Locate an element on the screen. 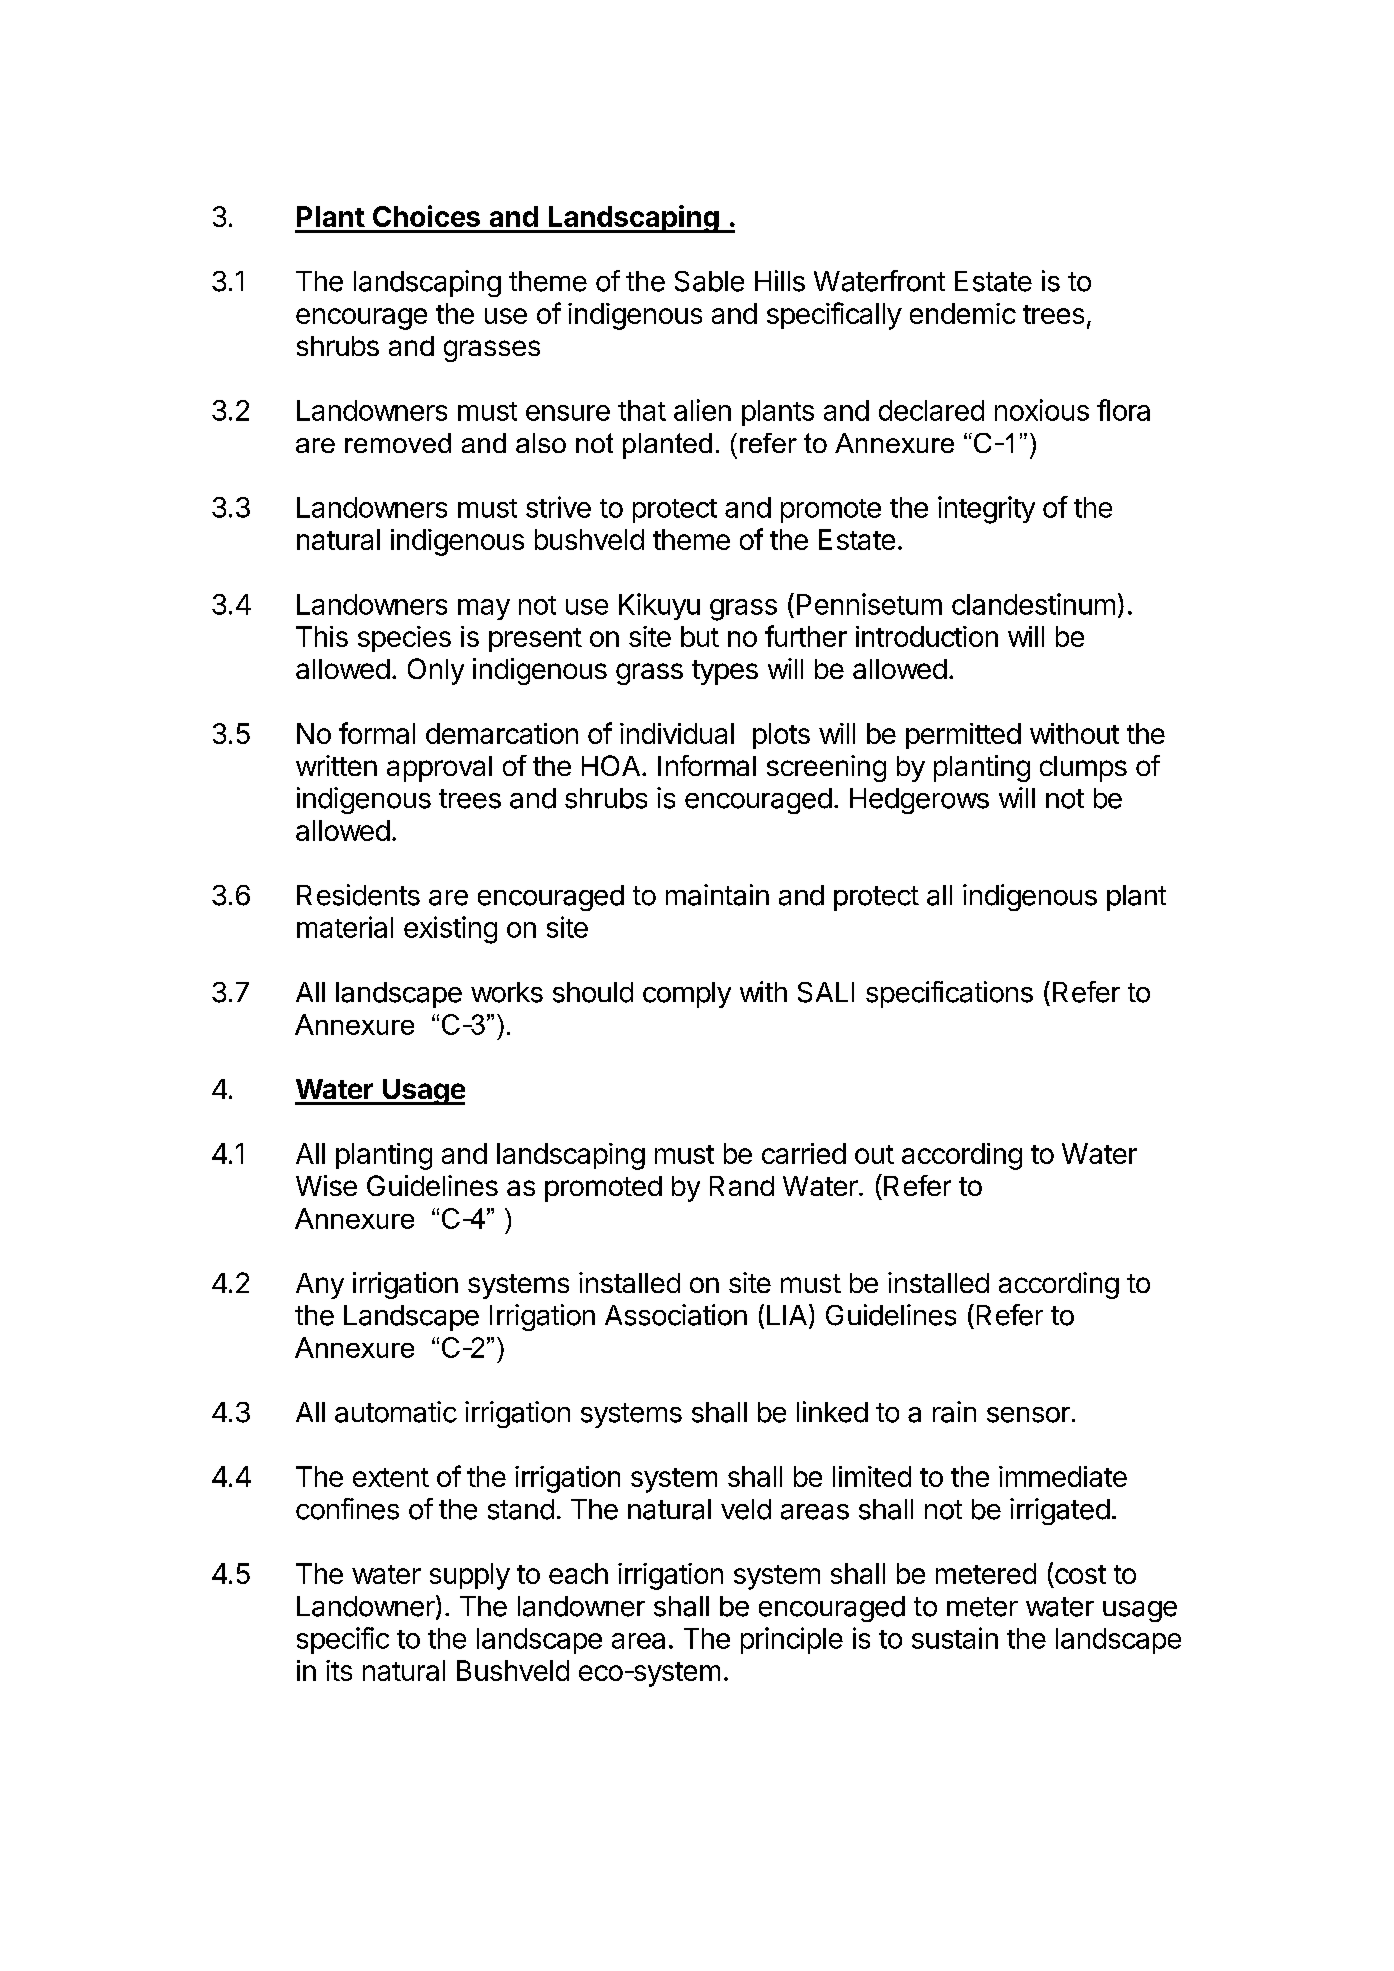 The height and width of the screenshot is (1971, 1394). individual is located at coordinates (677, 733).
